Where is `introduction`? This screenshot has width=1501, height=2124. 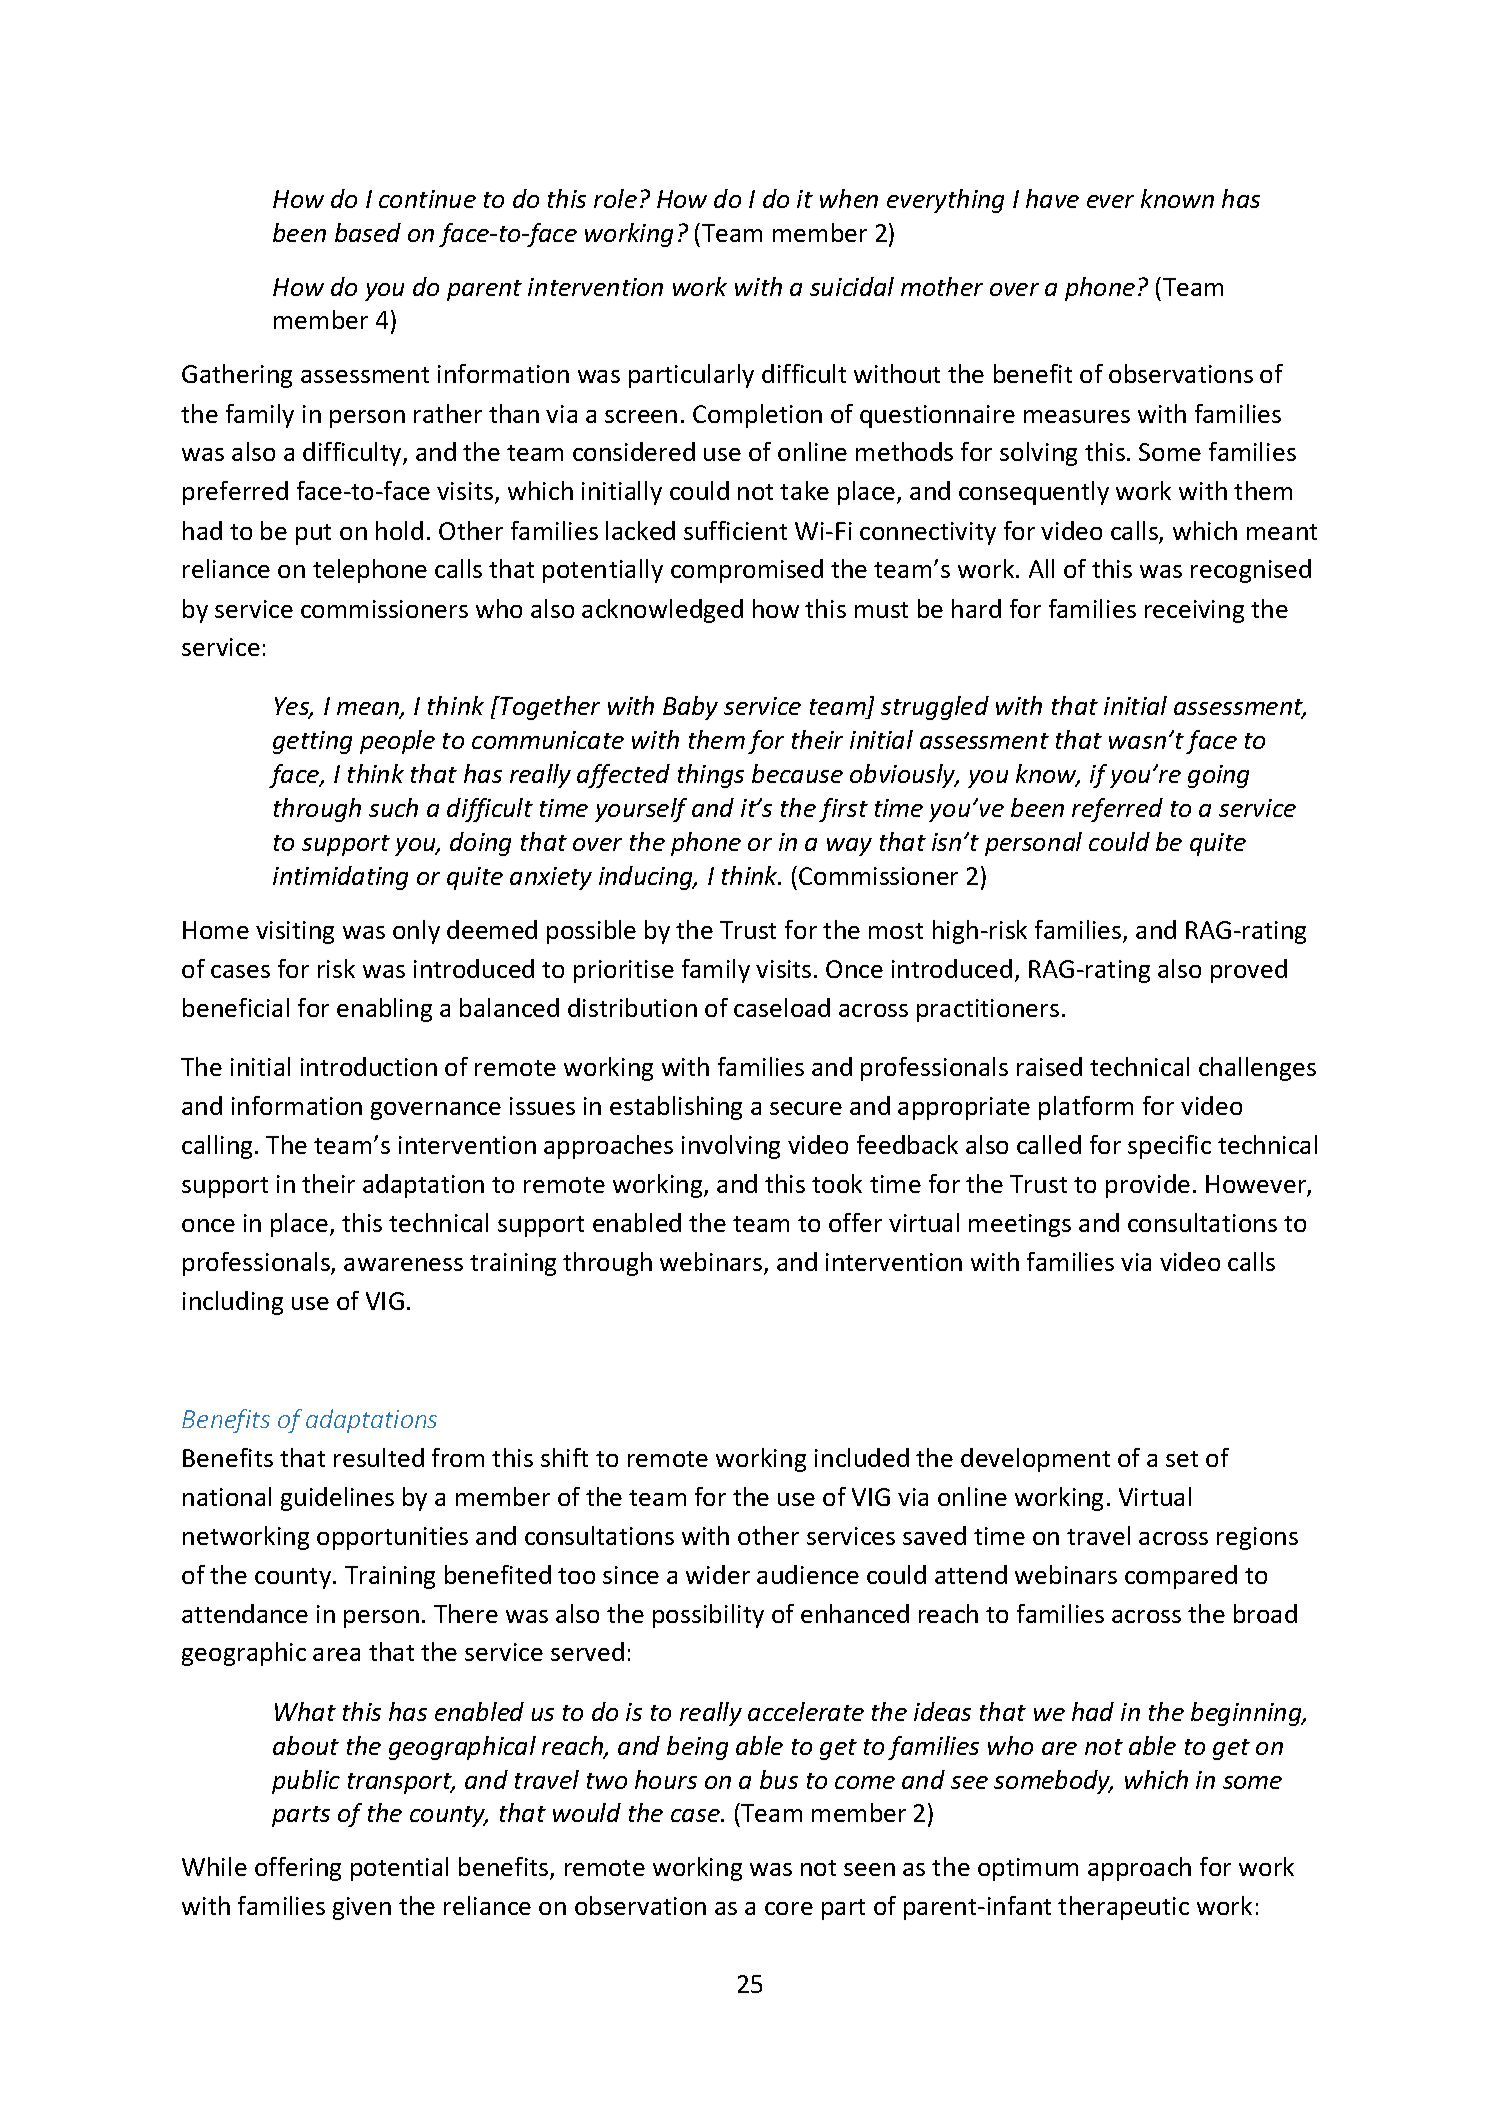 introduction is located at coordinates (369, 1066).
